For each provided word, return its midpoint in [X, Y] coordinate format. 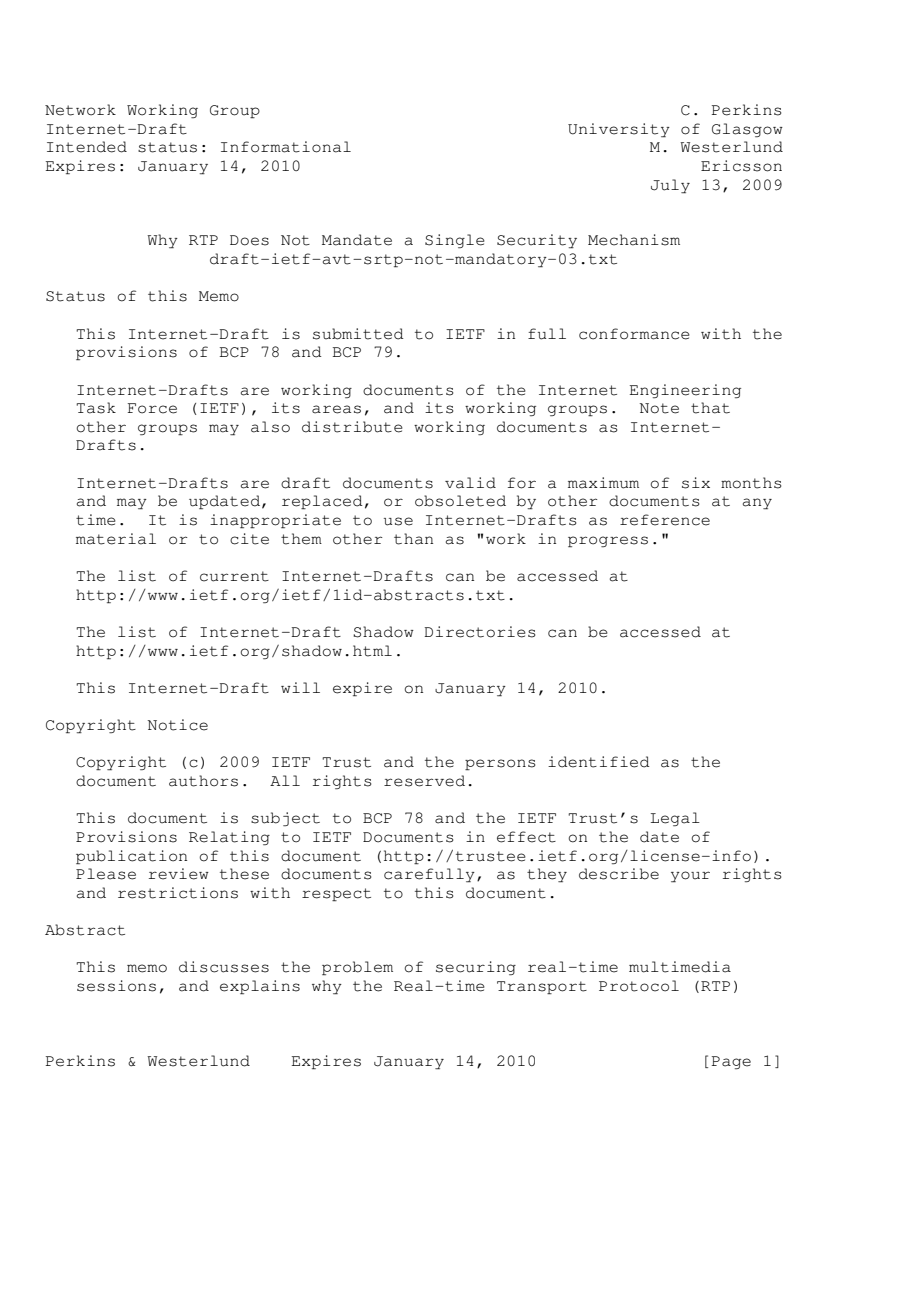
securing [476, 968]
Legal [675, 819]
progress [608, 542]
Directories [480, 632]
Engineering [685, 391]
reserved [424, 781]
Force [152, 408]
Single [455, 241]
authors [203, 781]
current [234, 576]
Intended [87, 147]
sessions [116, 986]
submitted [358, 334]
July [670, 186]
